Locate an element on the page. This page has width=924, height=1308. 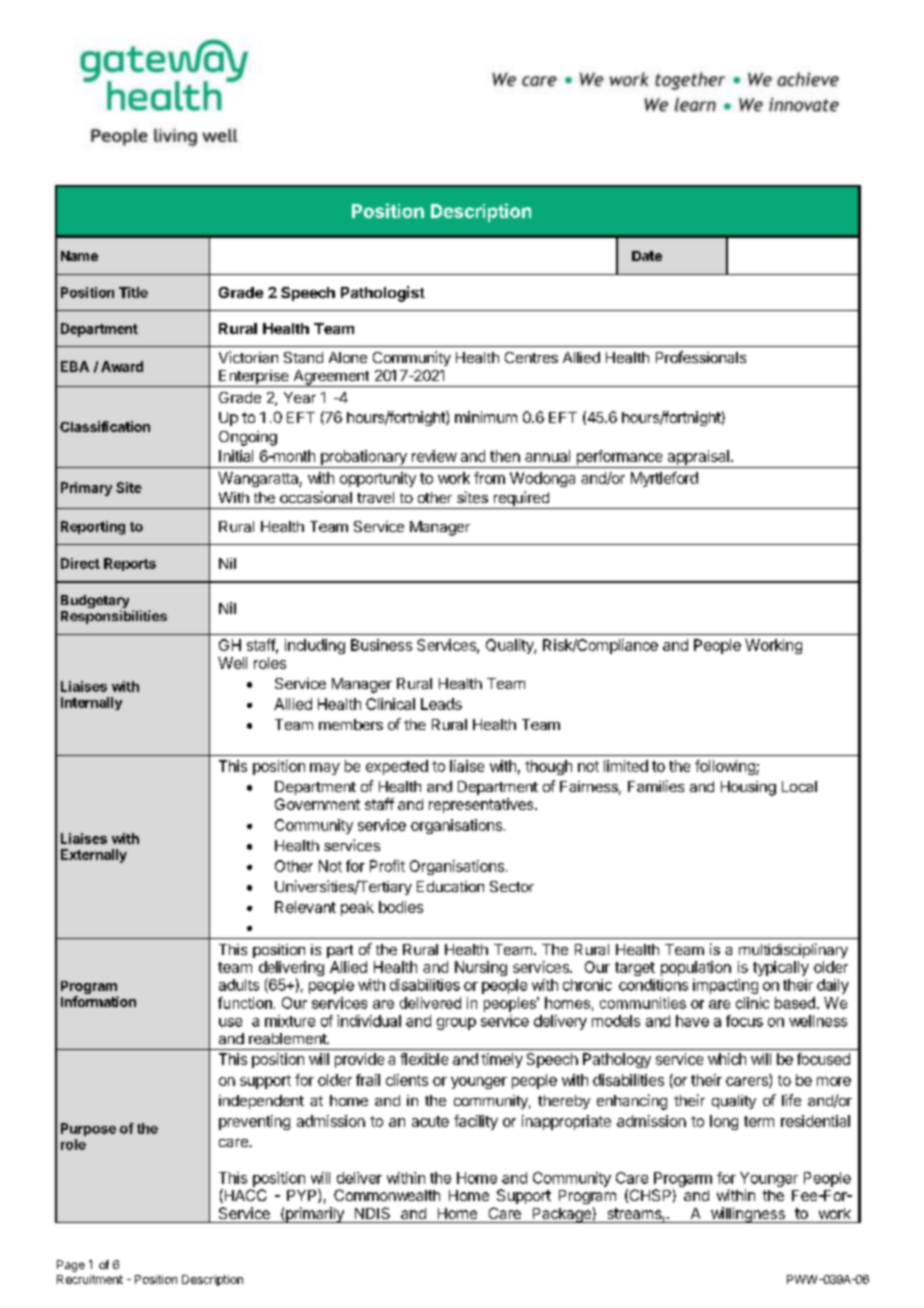
appraisal is located at coordinates (698, 457).
